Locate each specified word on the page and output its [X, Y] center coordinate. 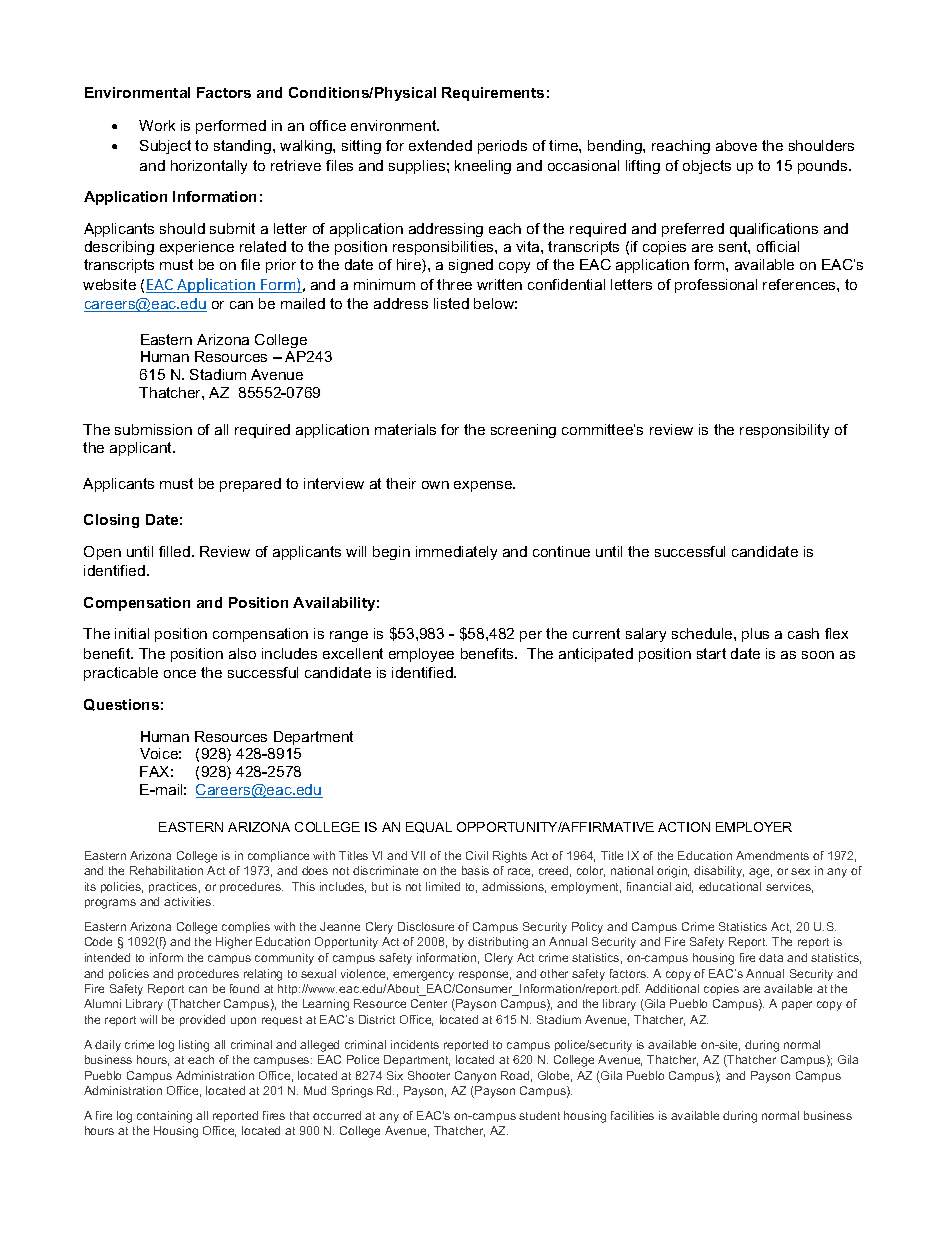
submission [153, 429]
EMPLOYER [754, 827]
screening [523, 431]
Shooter [429, 1075]
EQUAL [429, 827]
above [736, 145]
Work [157, 125]
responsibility [784, 431]
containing [164, 1117]
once [180, 674]
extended [440, 145]
